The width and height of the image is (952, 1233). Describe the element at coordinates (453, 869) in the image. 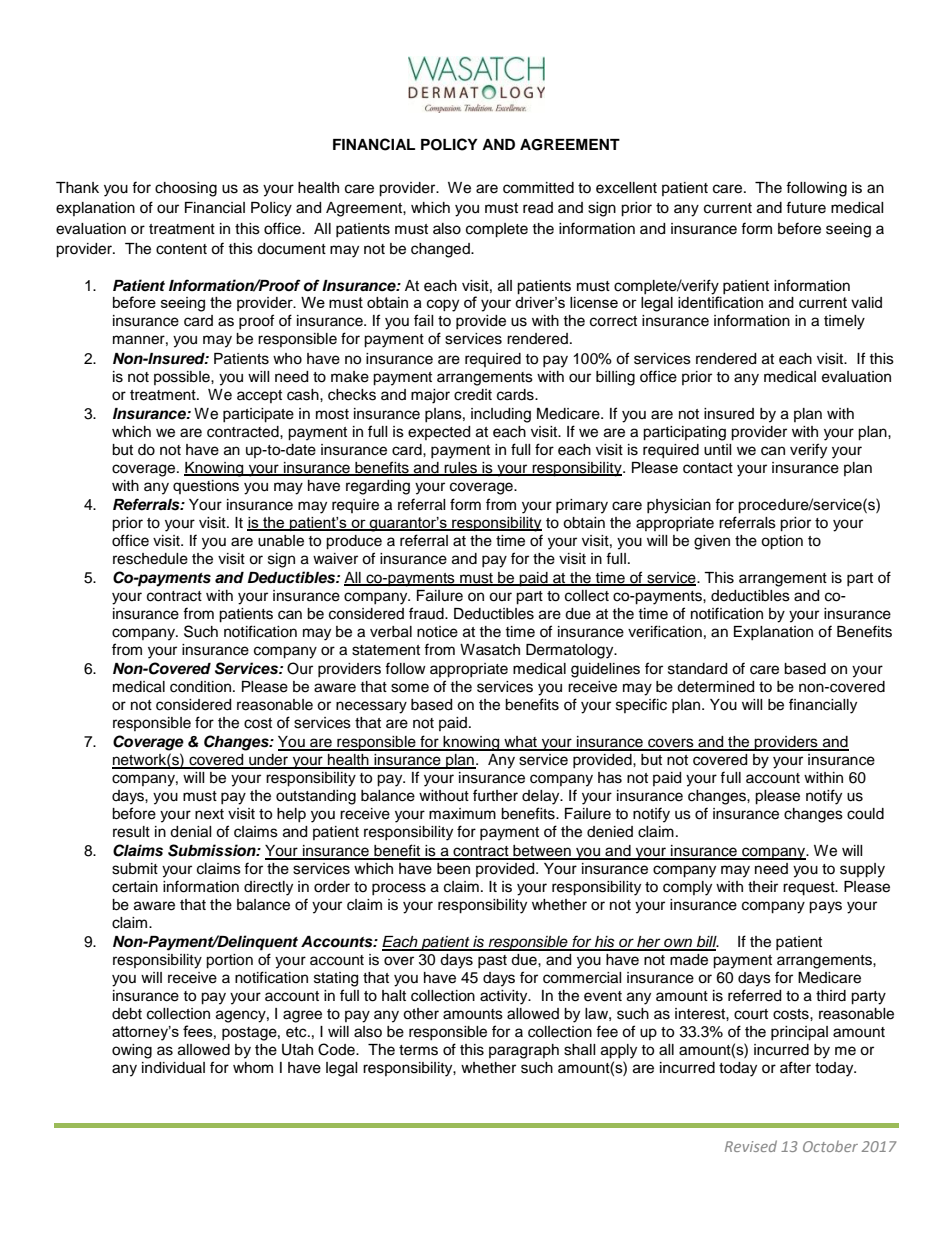

I see `been` at that location.
